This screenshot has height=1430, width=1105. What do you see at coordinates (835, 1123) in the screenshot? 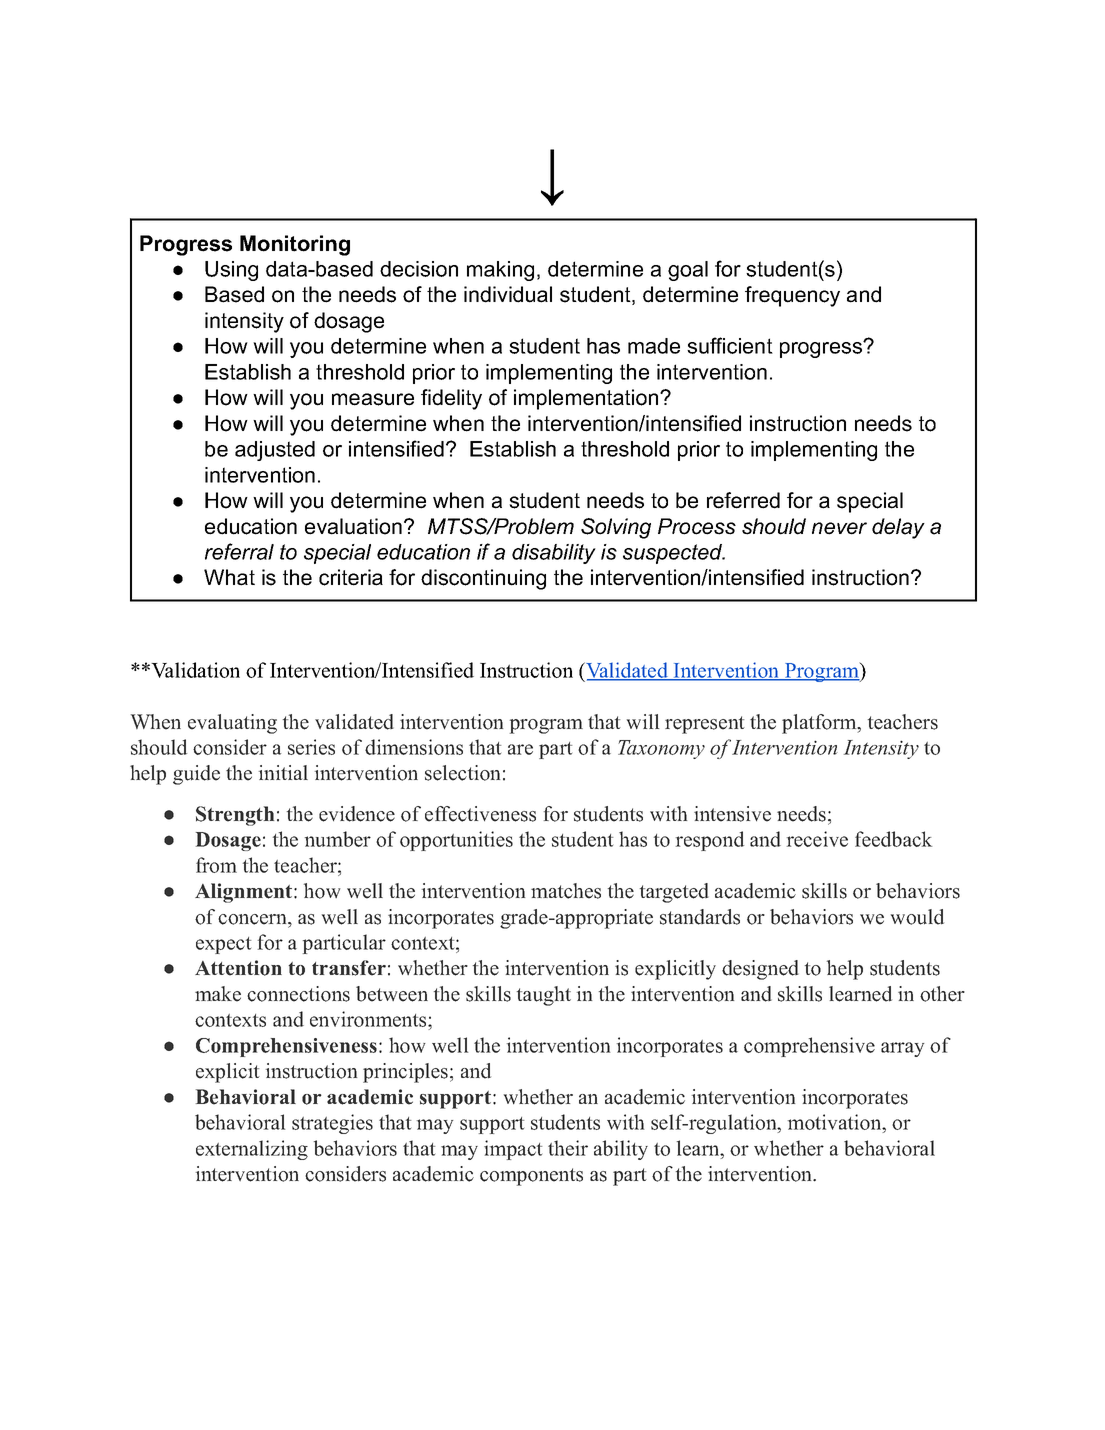
I see `motivation` at bounding box center [835, 1123].
